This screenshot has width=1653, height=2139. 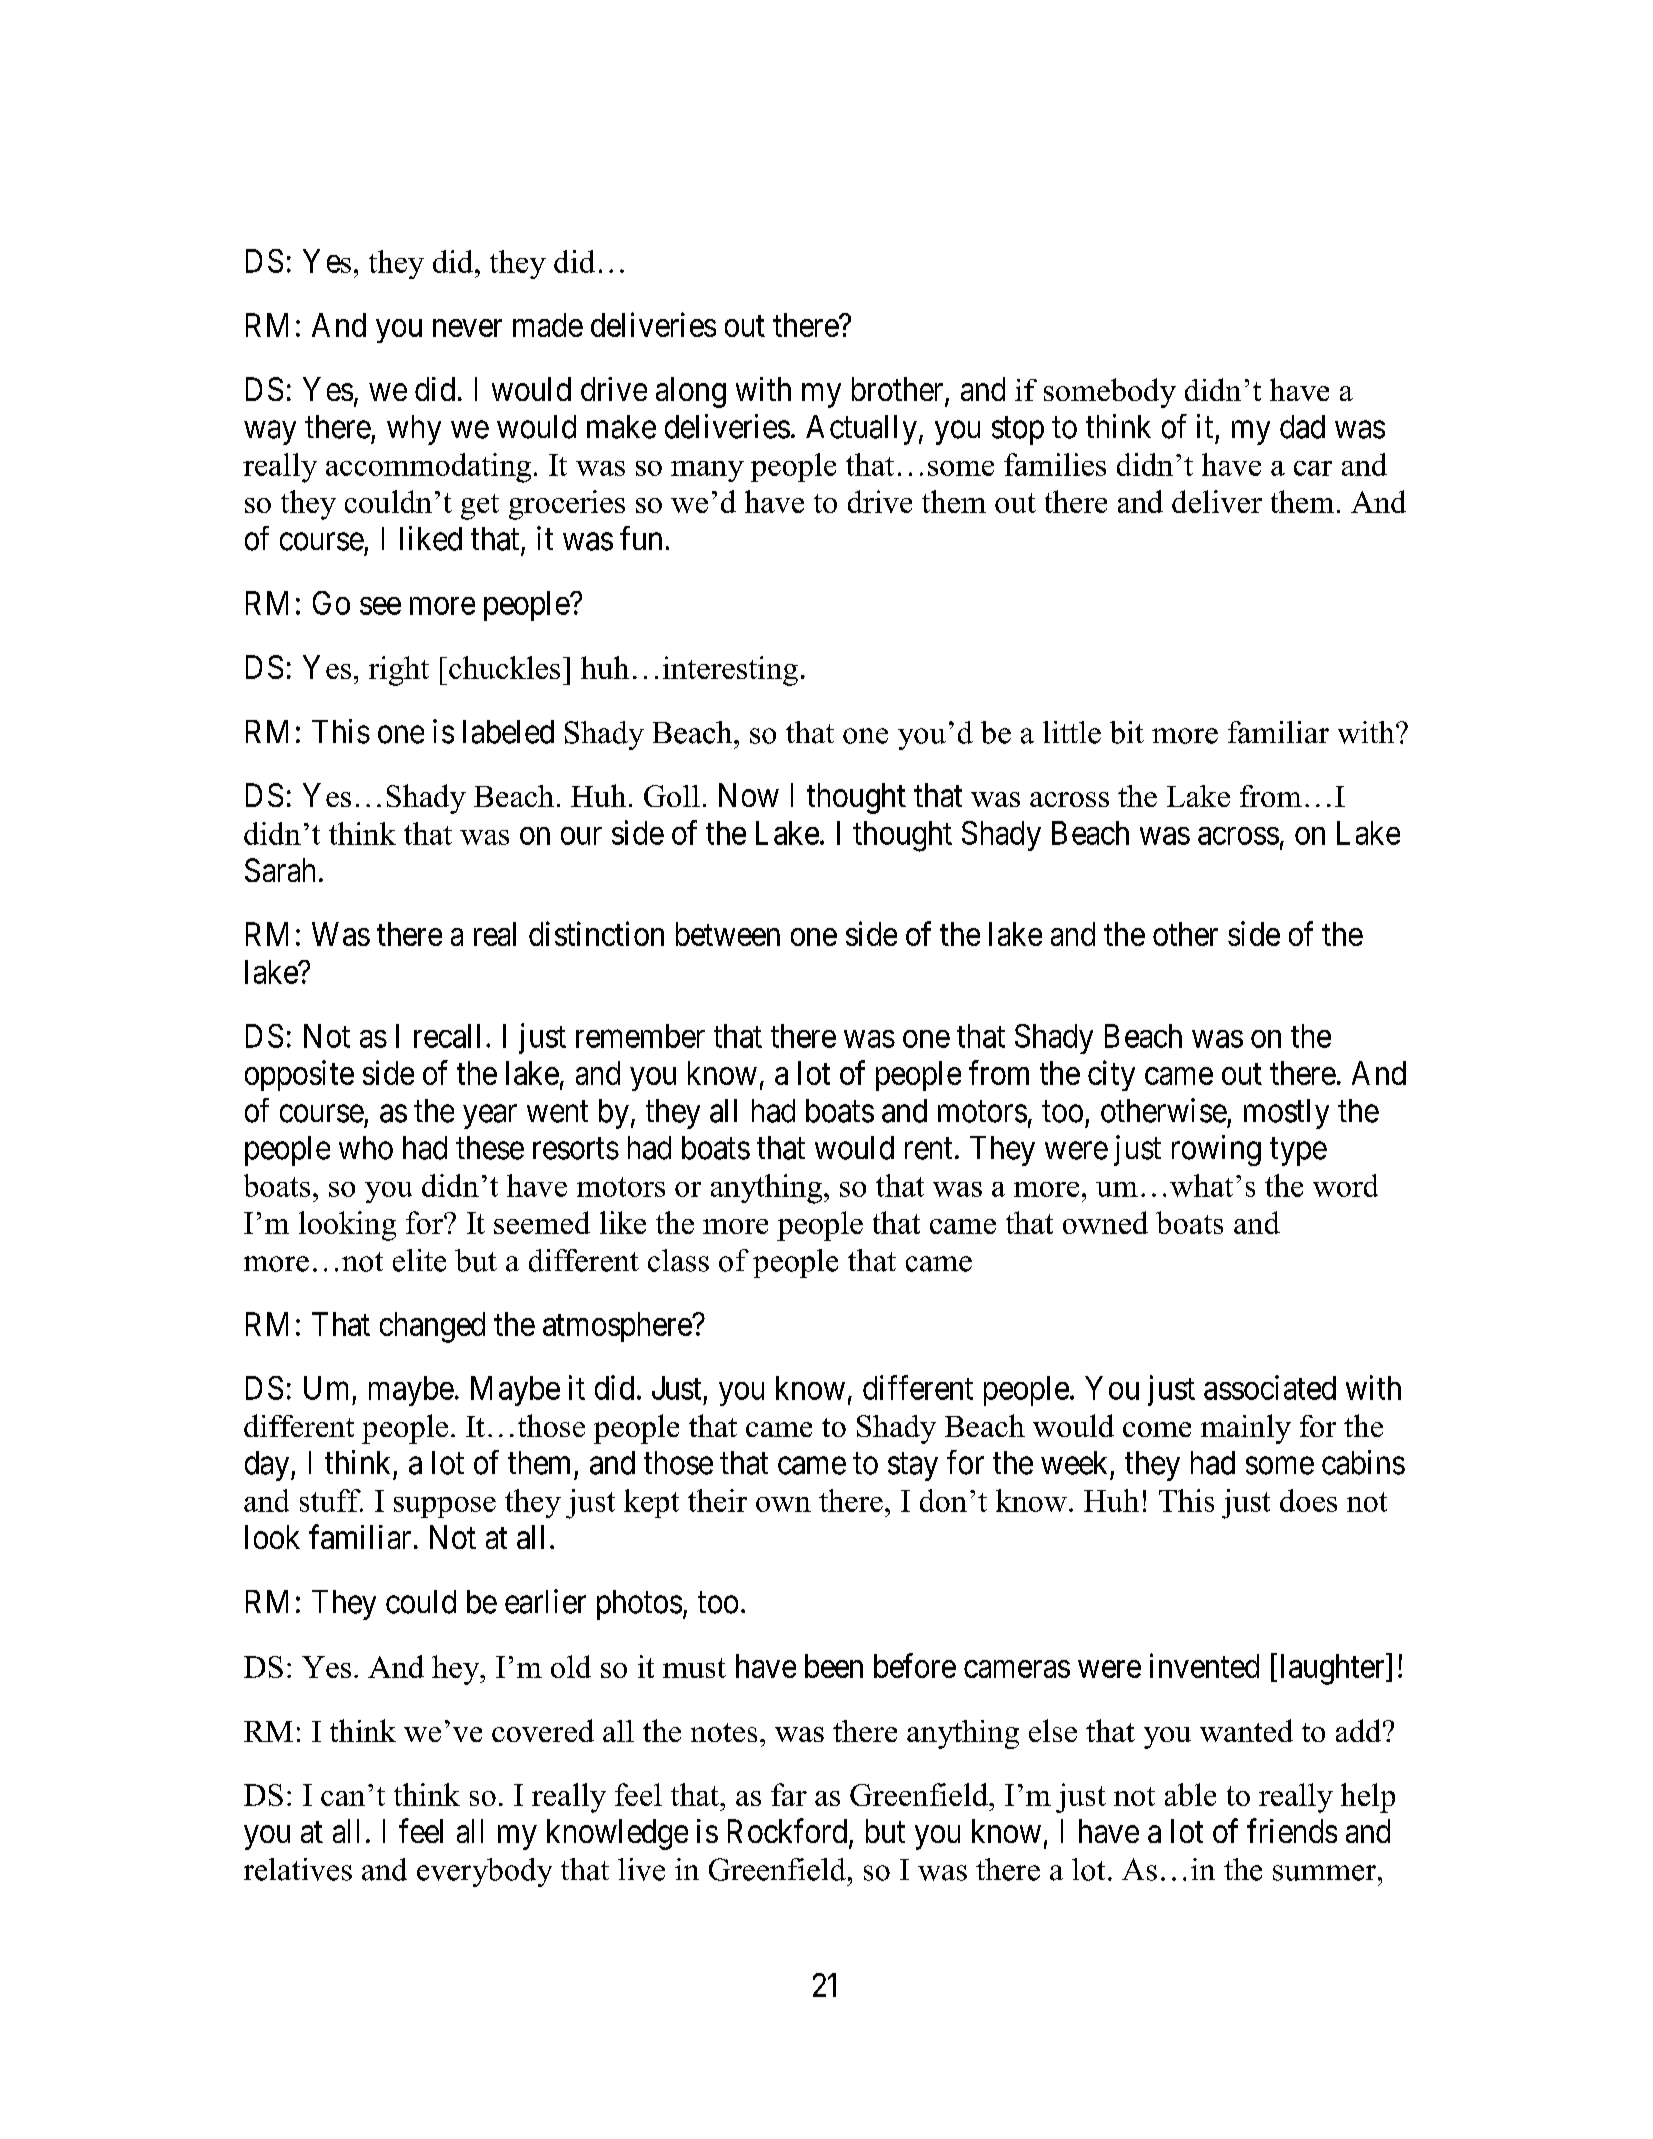 What do you see at coordinates (1302, 427) in the screenshot?
I see `dad` at bounding box center [1302, 427].
